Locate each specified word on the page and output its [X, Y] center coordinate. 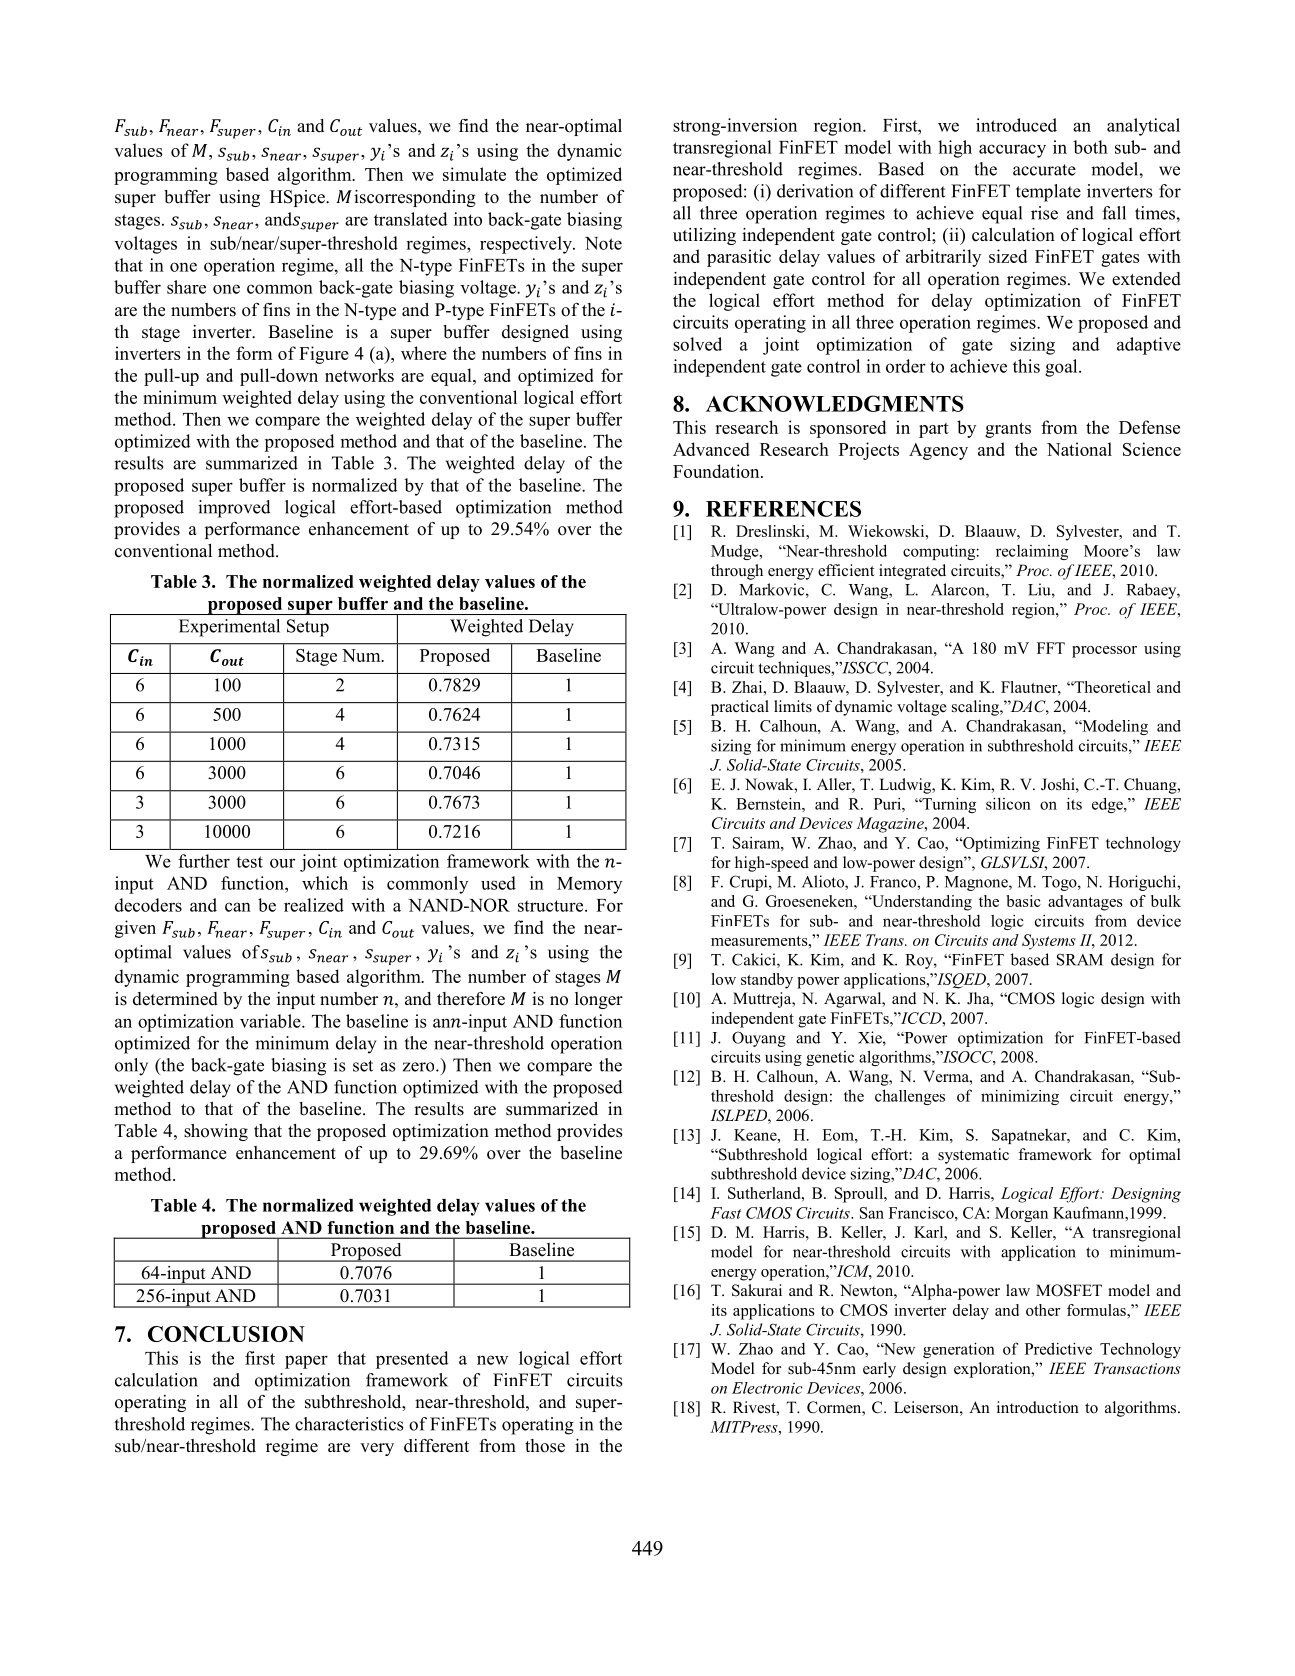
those [545, 1446]
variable [271, 1021]
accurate [1044, 170]
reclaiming [1032, 552]
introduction [1038, 1407]
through [737, 572]
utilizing [704, 236]
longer [599, 1000]
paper [306, 1362]
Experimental [229, 628]
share [186, 287]
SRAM [1080, 959]
